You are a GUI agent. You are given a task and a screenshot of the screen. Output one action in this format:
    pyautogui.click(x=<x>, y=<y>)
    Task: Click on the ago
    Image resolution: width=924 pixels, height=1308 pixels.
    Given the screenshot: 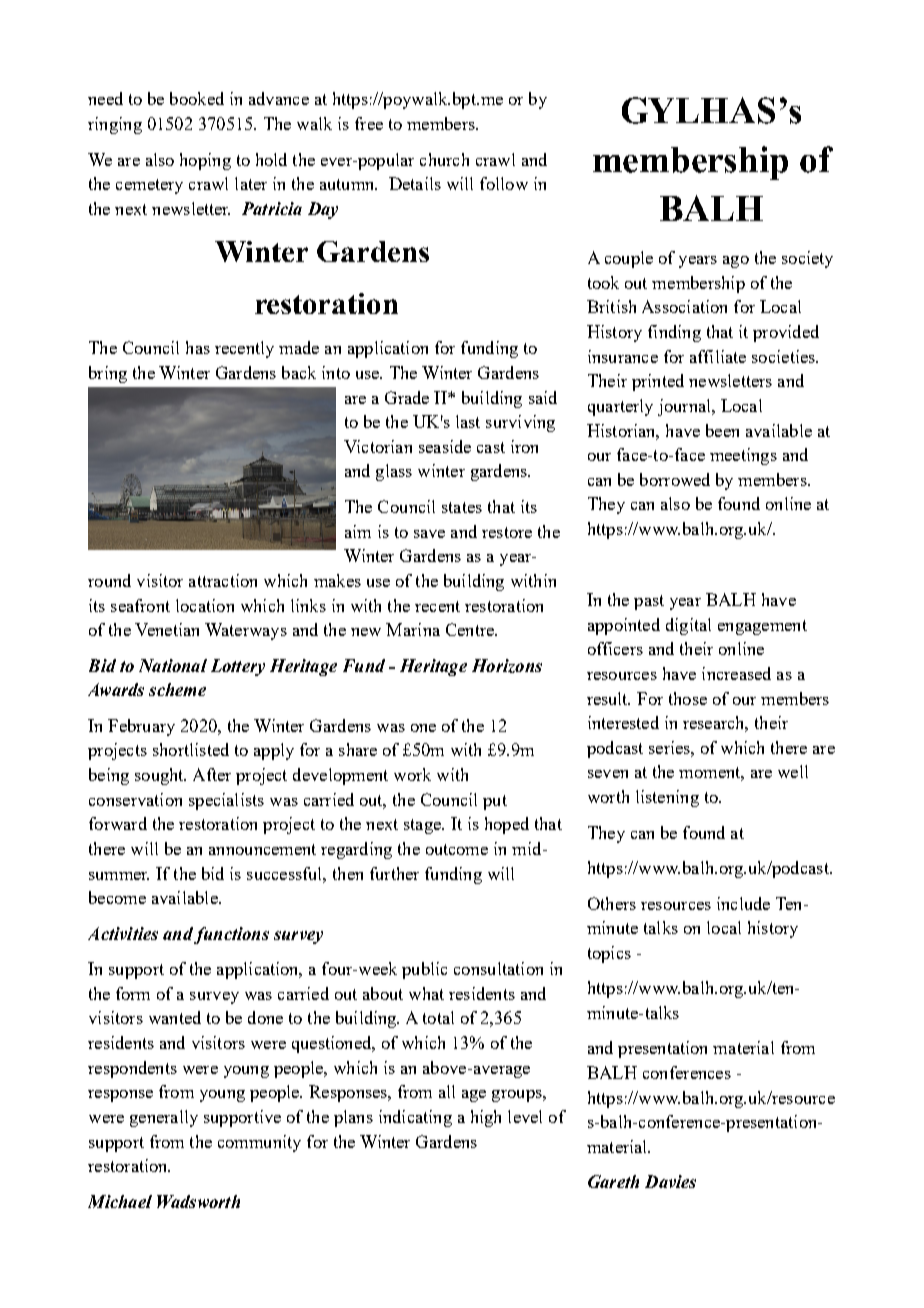 What is the action you would take?
    pyautogui.click(x=736, y=262)
